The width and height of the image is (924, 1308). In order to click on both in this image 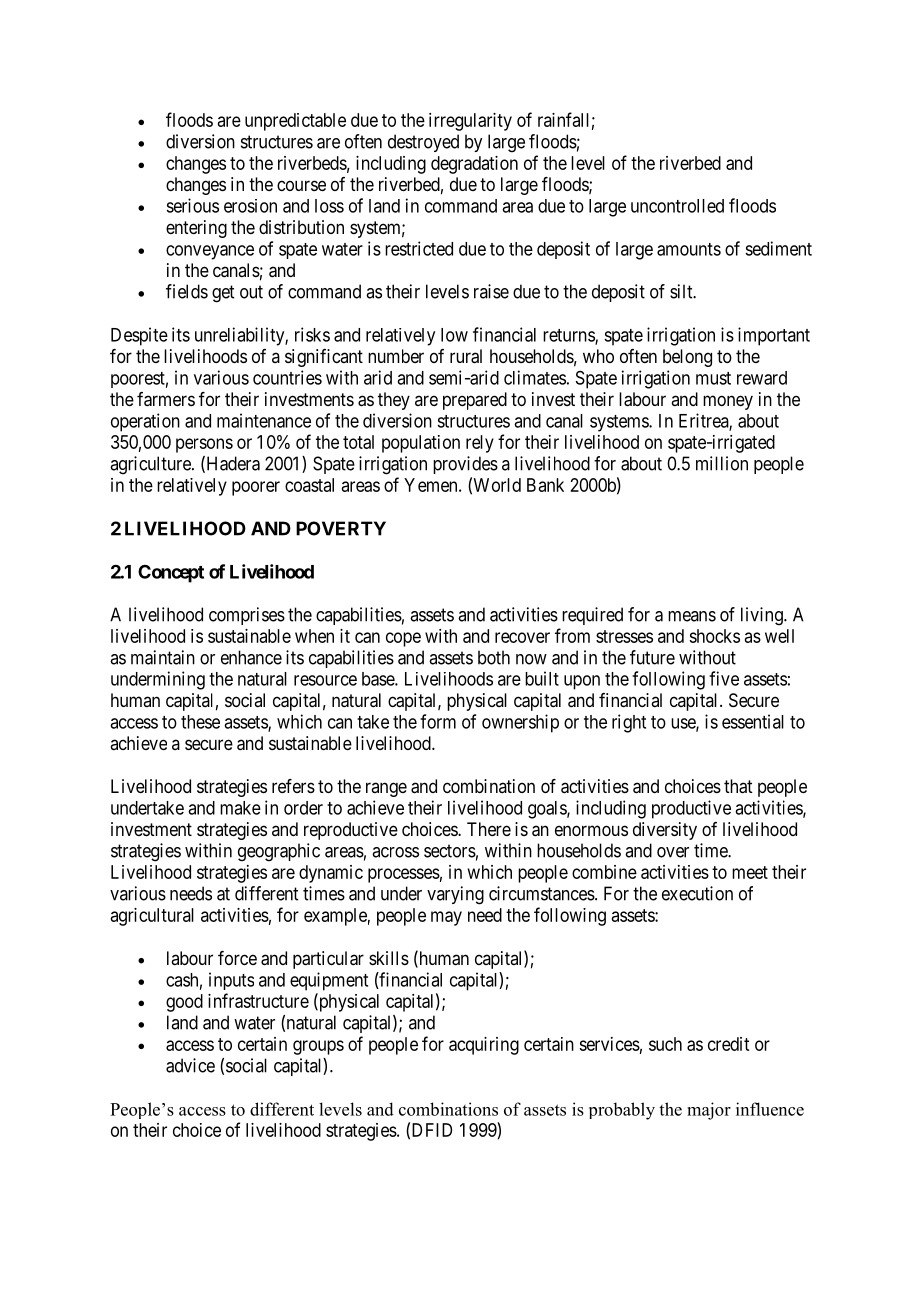, I will do `click(494, 657)`.
